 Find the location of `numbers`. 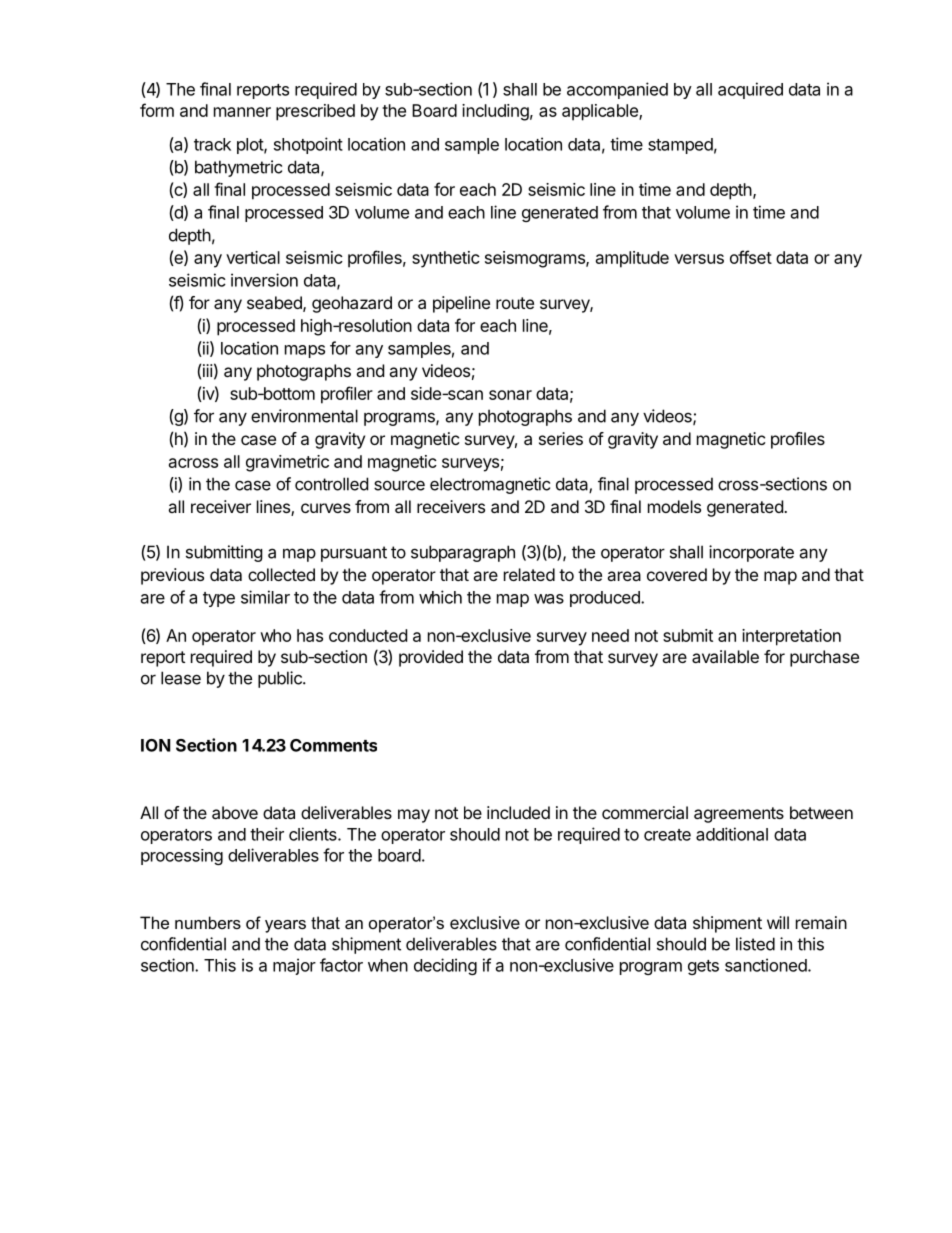

numbers is located at coordinates (208, 922).
